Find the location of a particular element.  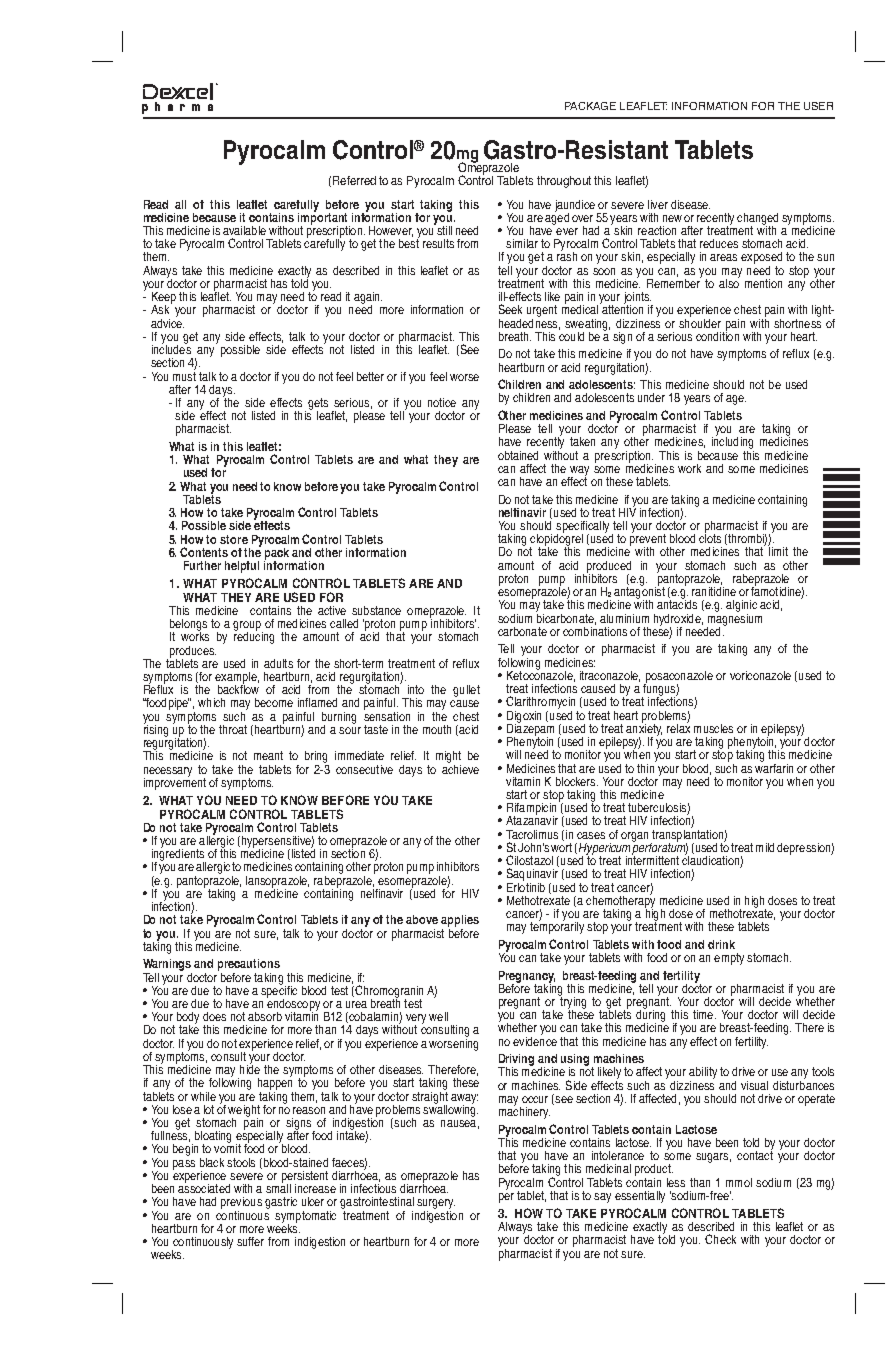

surgery is located at coordinates (436, 1205).
